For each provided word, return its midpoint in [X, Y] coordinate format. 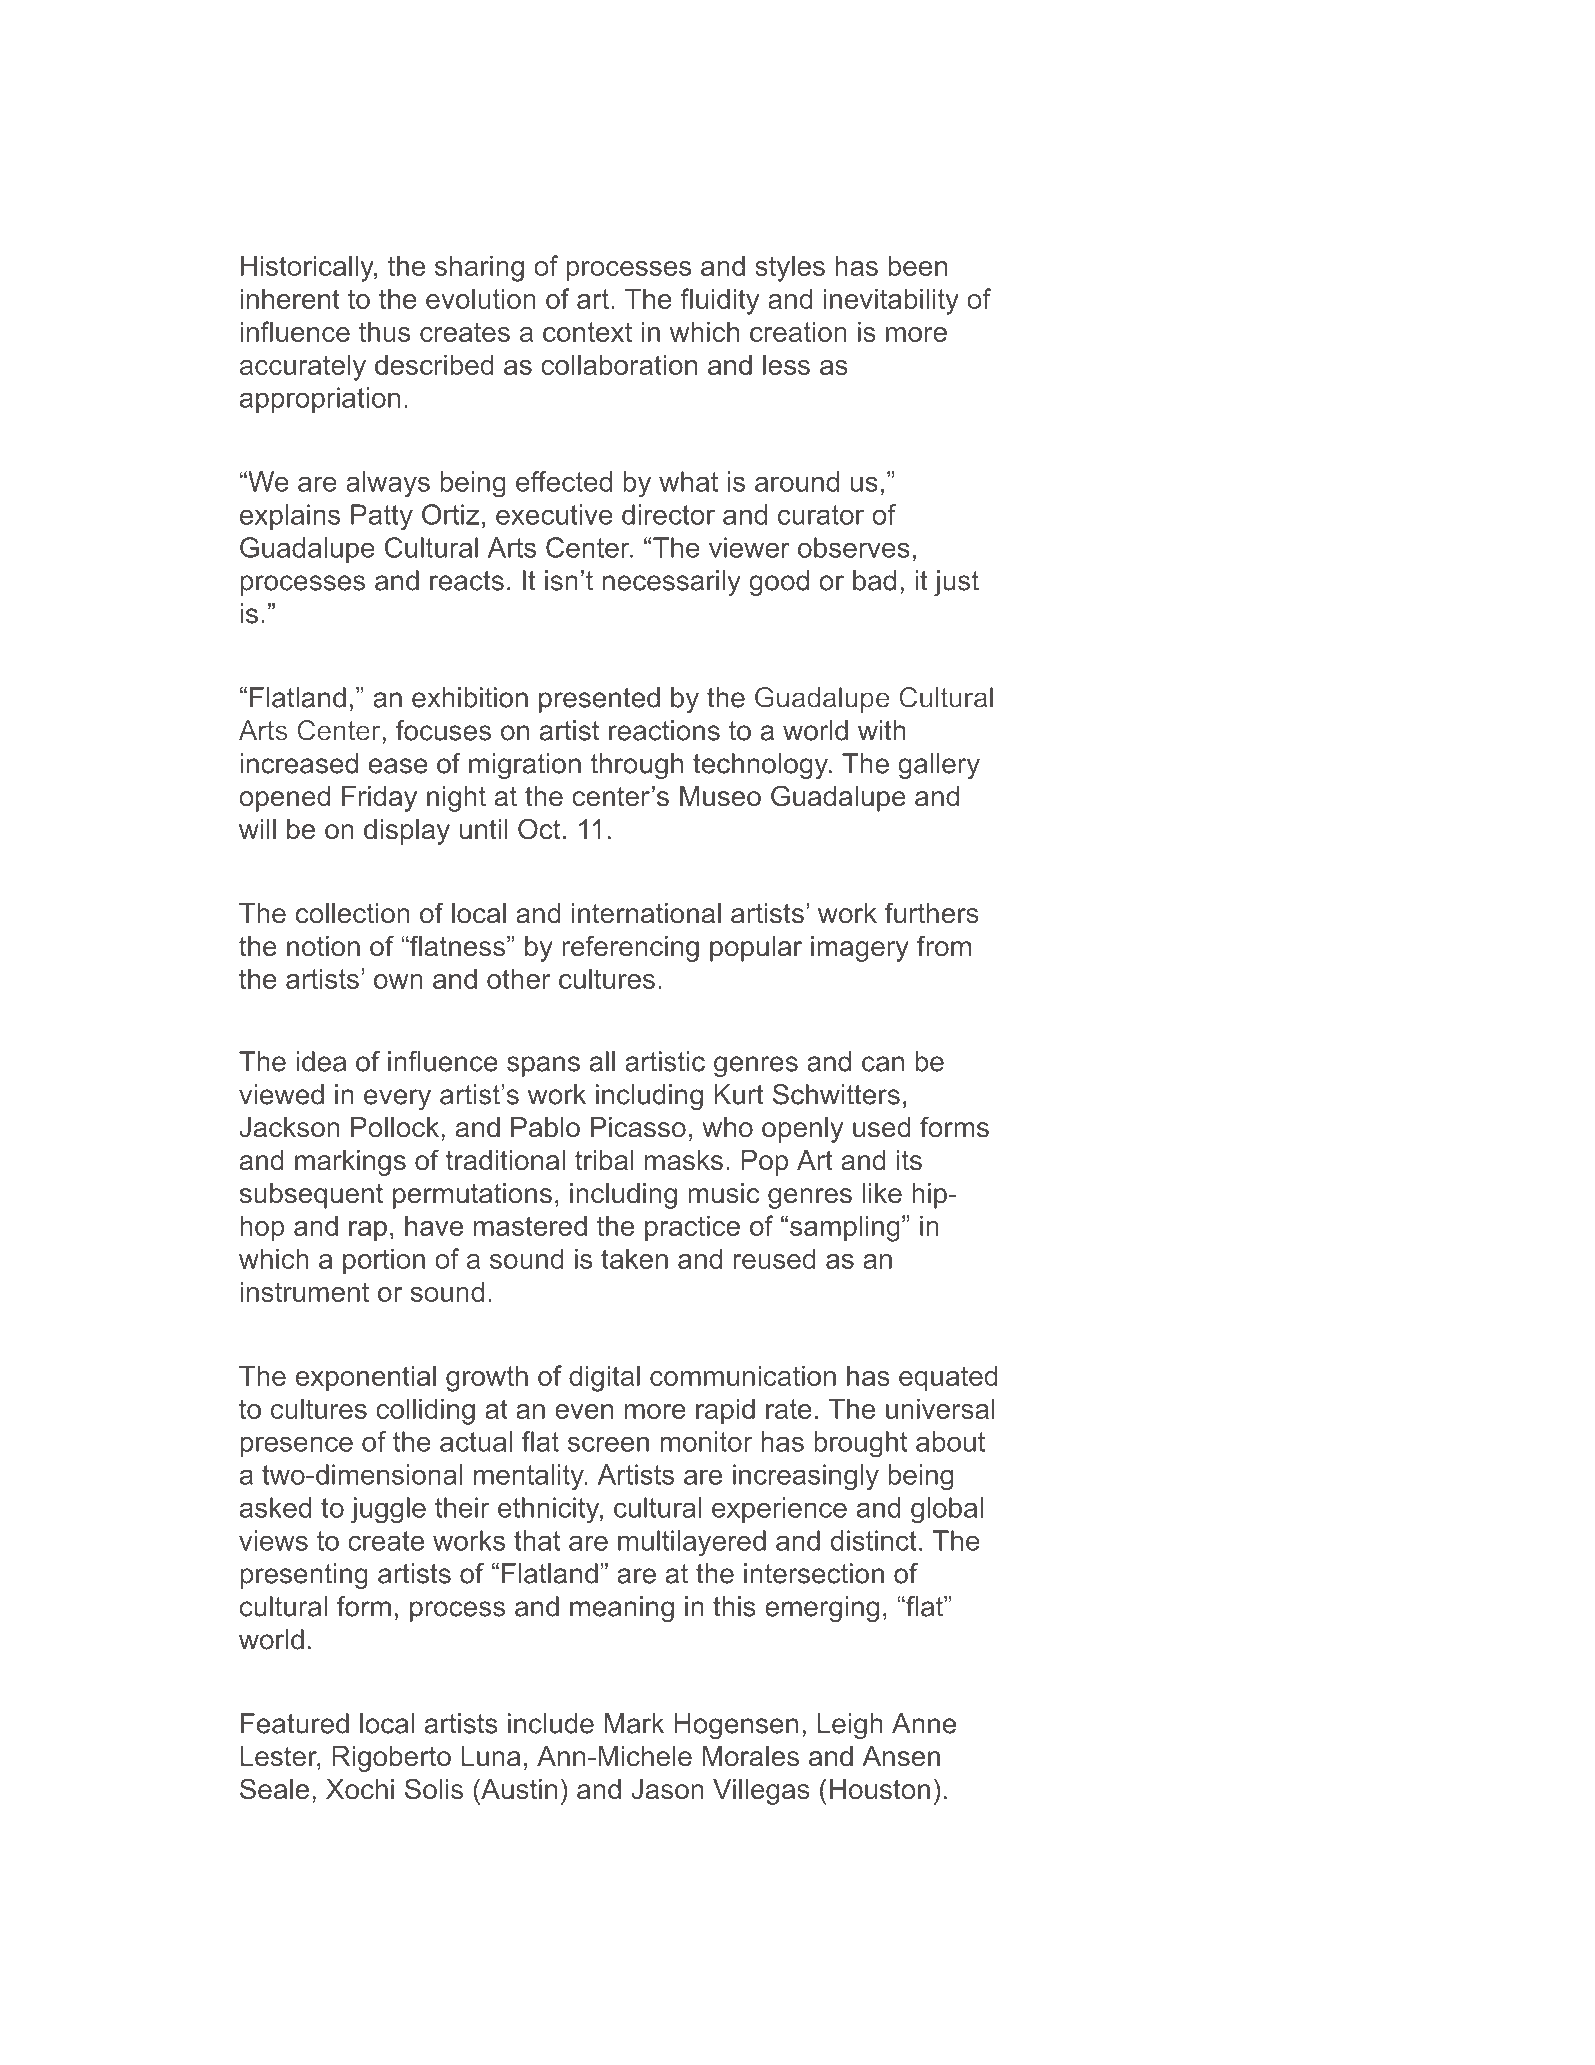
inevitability [891, 301]
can [883, 1064]
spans [543, 1066]
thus [384, 331]
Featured [295, 1723]
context [587, 332]
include [551, 1723]
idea [321, 1061]
